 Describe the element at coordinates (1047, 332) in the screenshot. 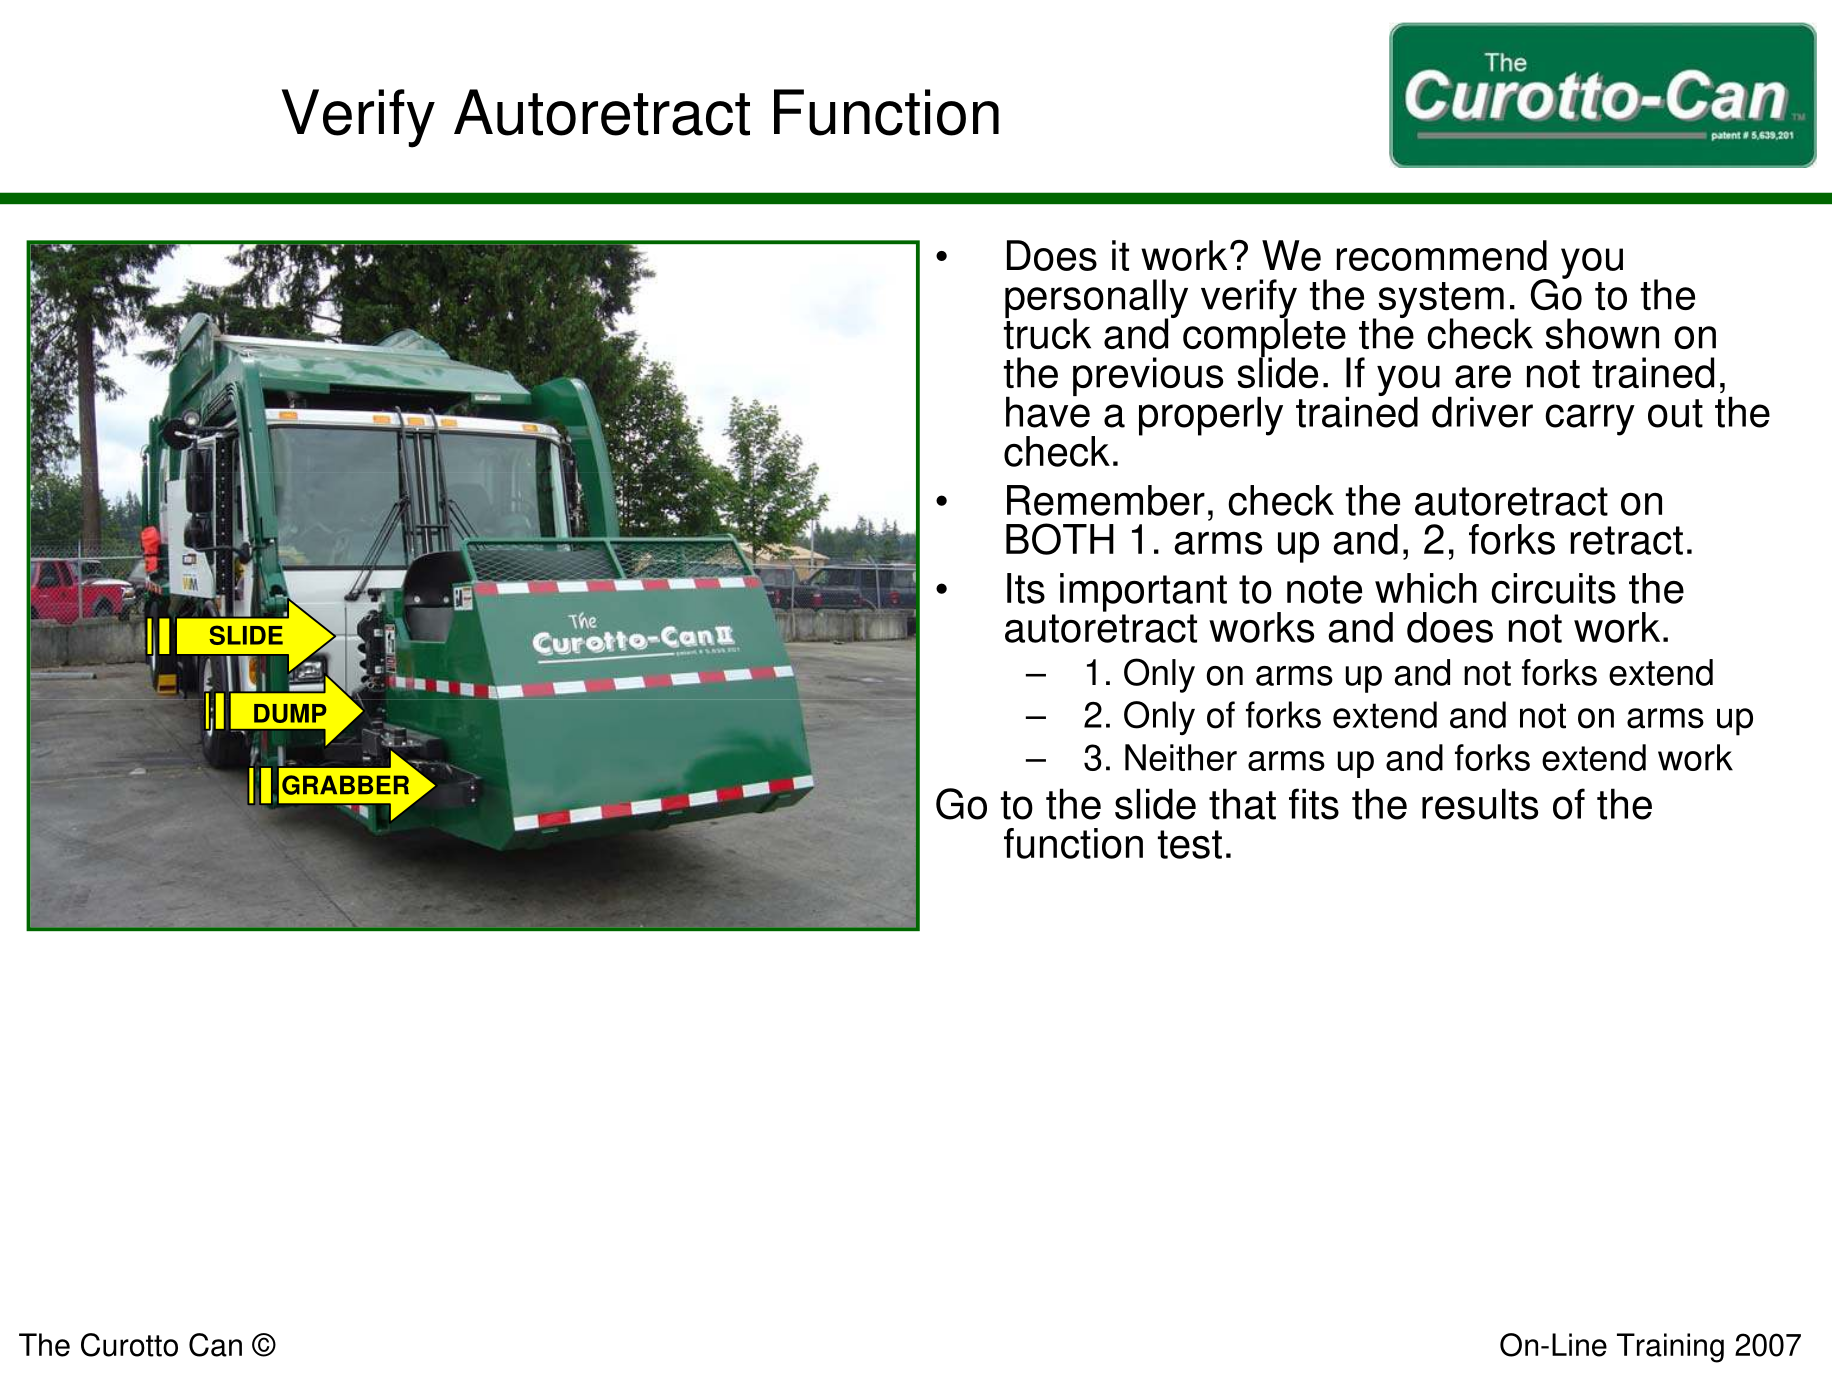

I see `truck` at that location.
